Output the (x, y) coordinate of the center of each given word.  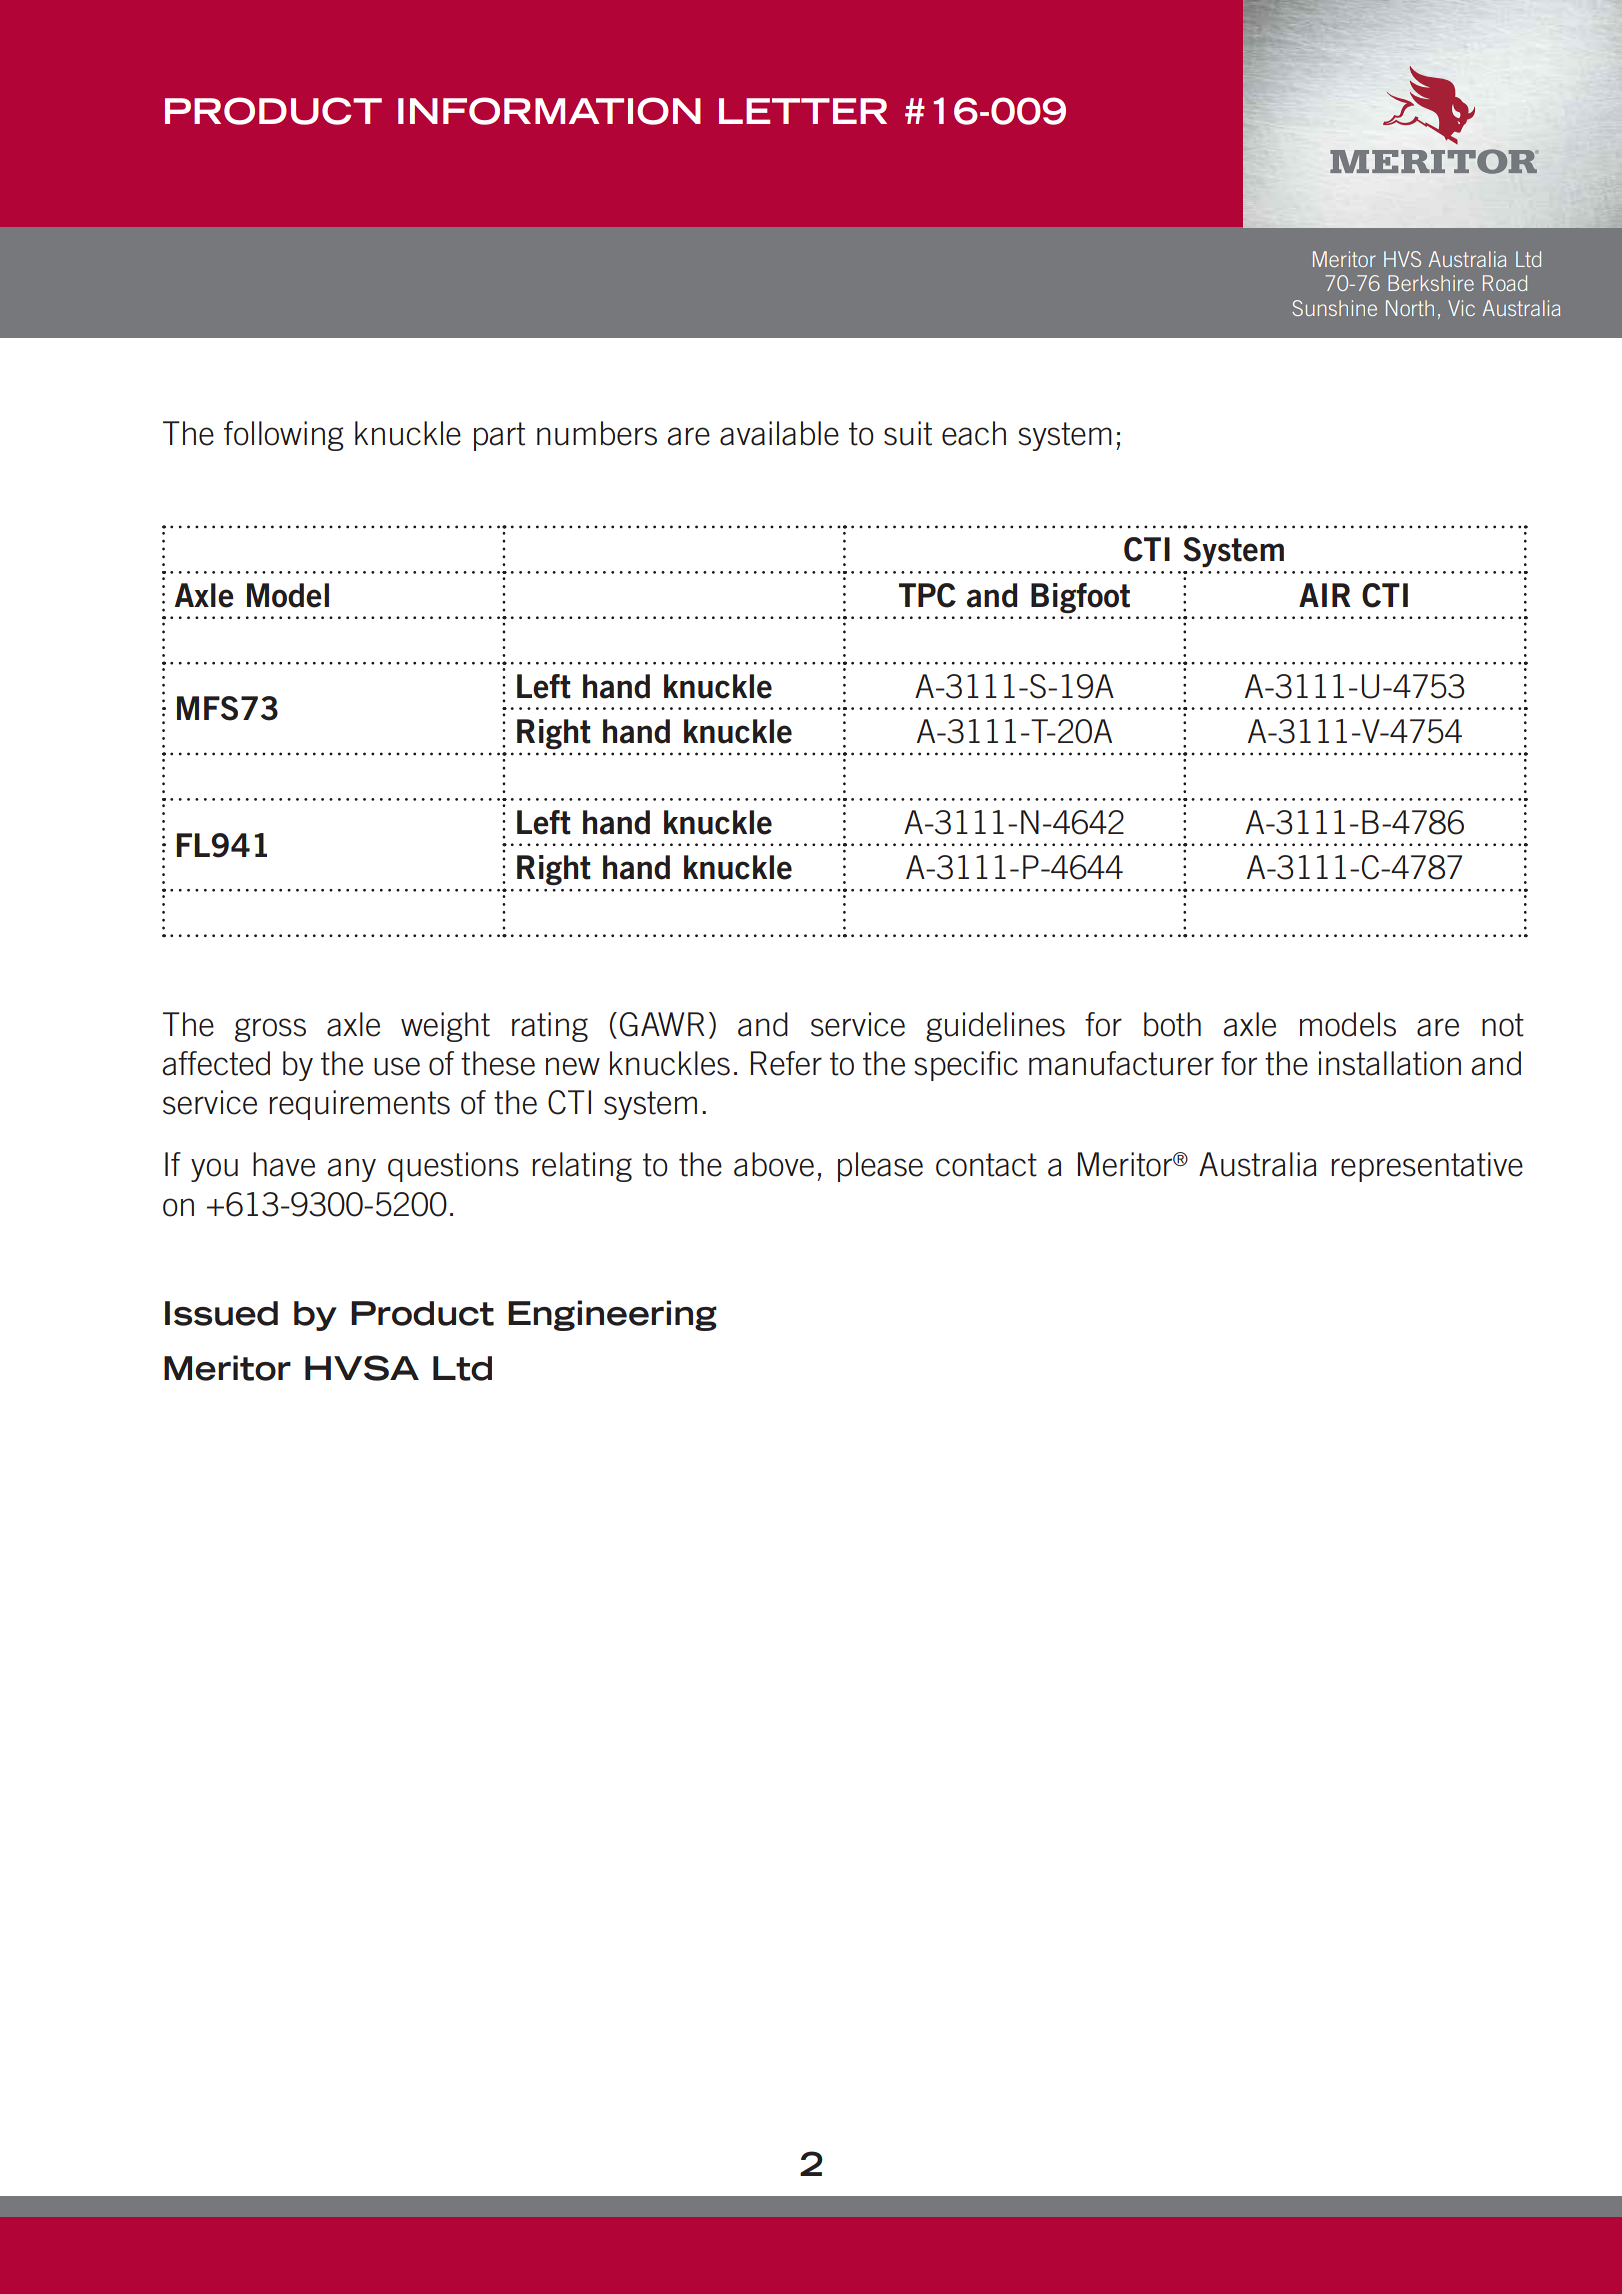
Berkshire (1431, 283)
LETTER (803, 111)
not (1503, 1025)
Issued (221, 1313)
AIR (1325, 595)
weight (445, 1027)
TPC (927, 595)
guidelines (995, 1027)
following (284, 436)
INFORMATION (549, 111)
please (880, 1167)
